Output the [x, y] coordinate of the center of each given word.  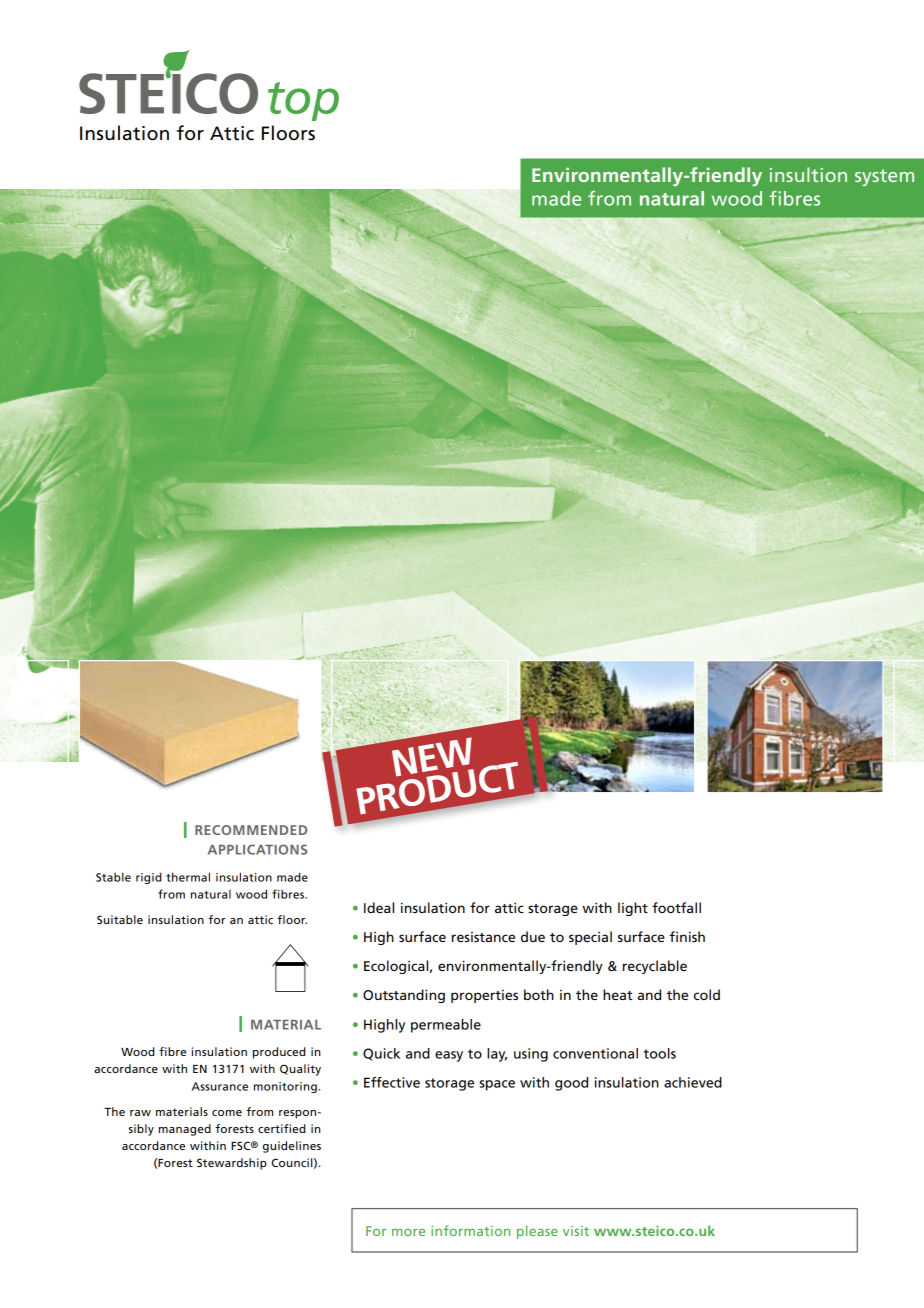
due [533, 936]
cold [707, 994]
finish [687, 936]
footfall [676, 907]
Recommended [251, 830]
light [633, 909]
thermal [188, 877]
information [470, 1230]
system [884, 177]
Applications [257, 849]
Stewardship [232, 1164]
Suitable [120, 919]
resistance [483, 937]
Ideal [379, 907]
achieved [693, 1082]
